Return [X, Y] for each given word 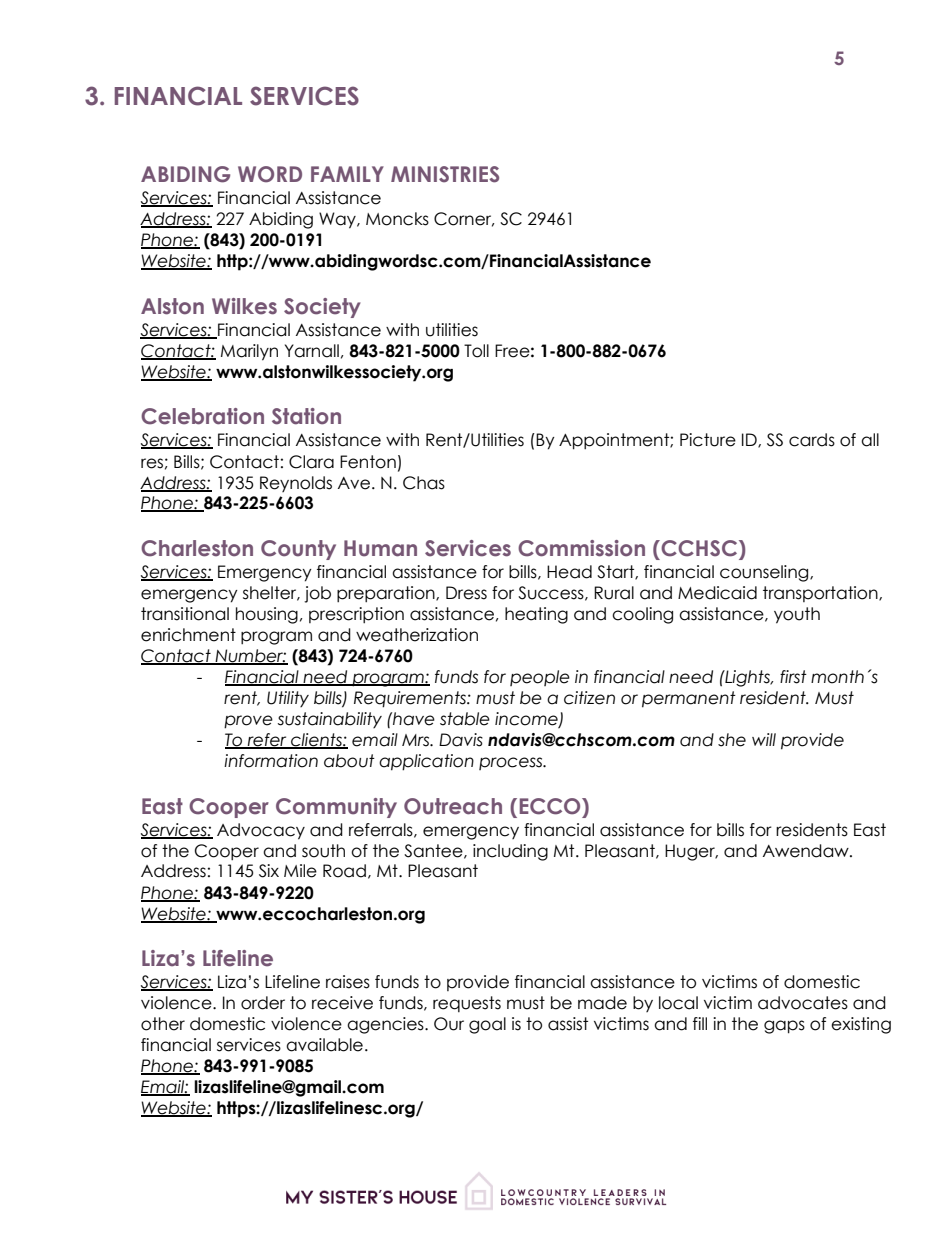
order [263, 1003]
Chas [424, 483]
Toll [476, 351]
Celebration [202, 416]
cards [812, 440]
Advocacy [261, 831]
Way [338, 220]
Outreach [453, 806]
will [764, 739]
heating [536, 615]
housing [267, 615]
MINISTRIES [445, 174]
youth [797, 615]
